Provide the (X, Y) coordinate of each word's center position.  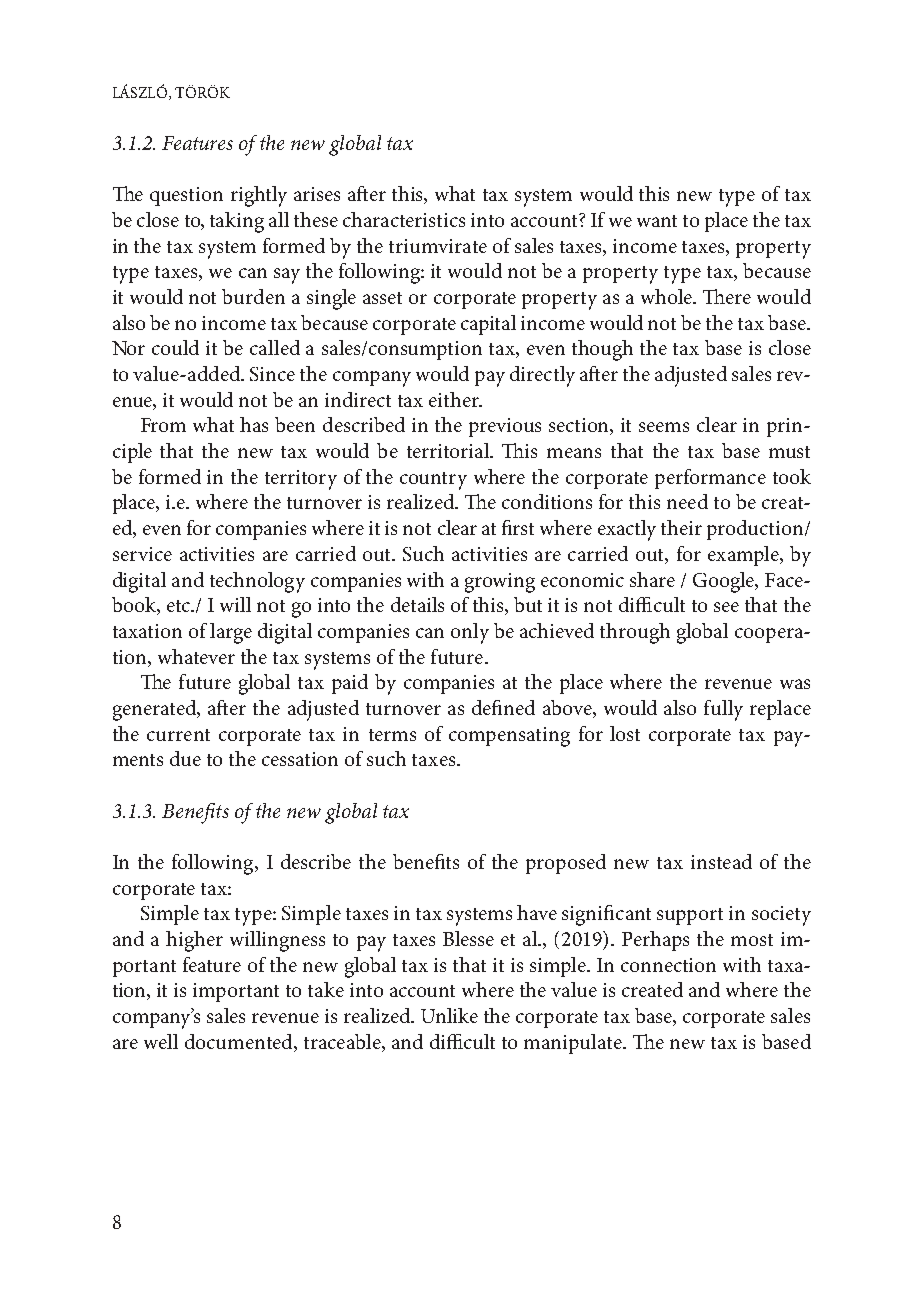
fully (723, 710)
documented (240, 1043)
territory (301, 480)
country (433, 481)
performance (710, 479)
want (657, 221)
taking (237, 222)
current (178, 735)
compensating (509, 737)
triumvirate (438, 246)
